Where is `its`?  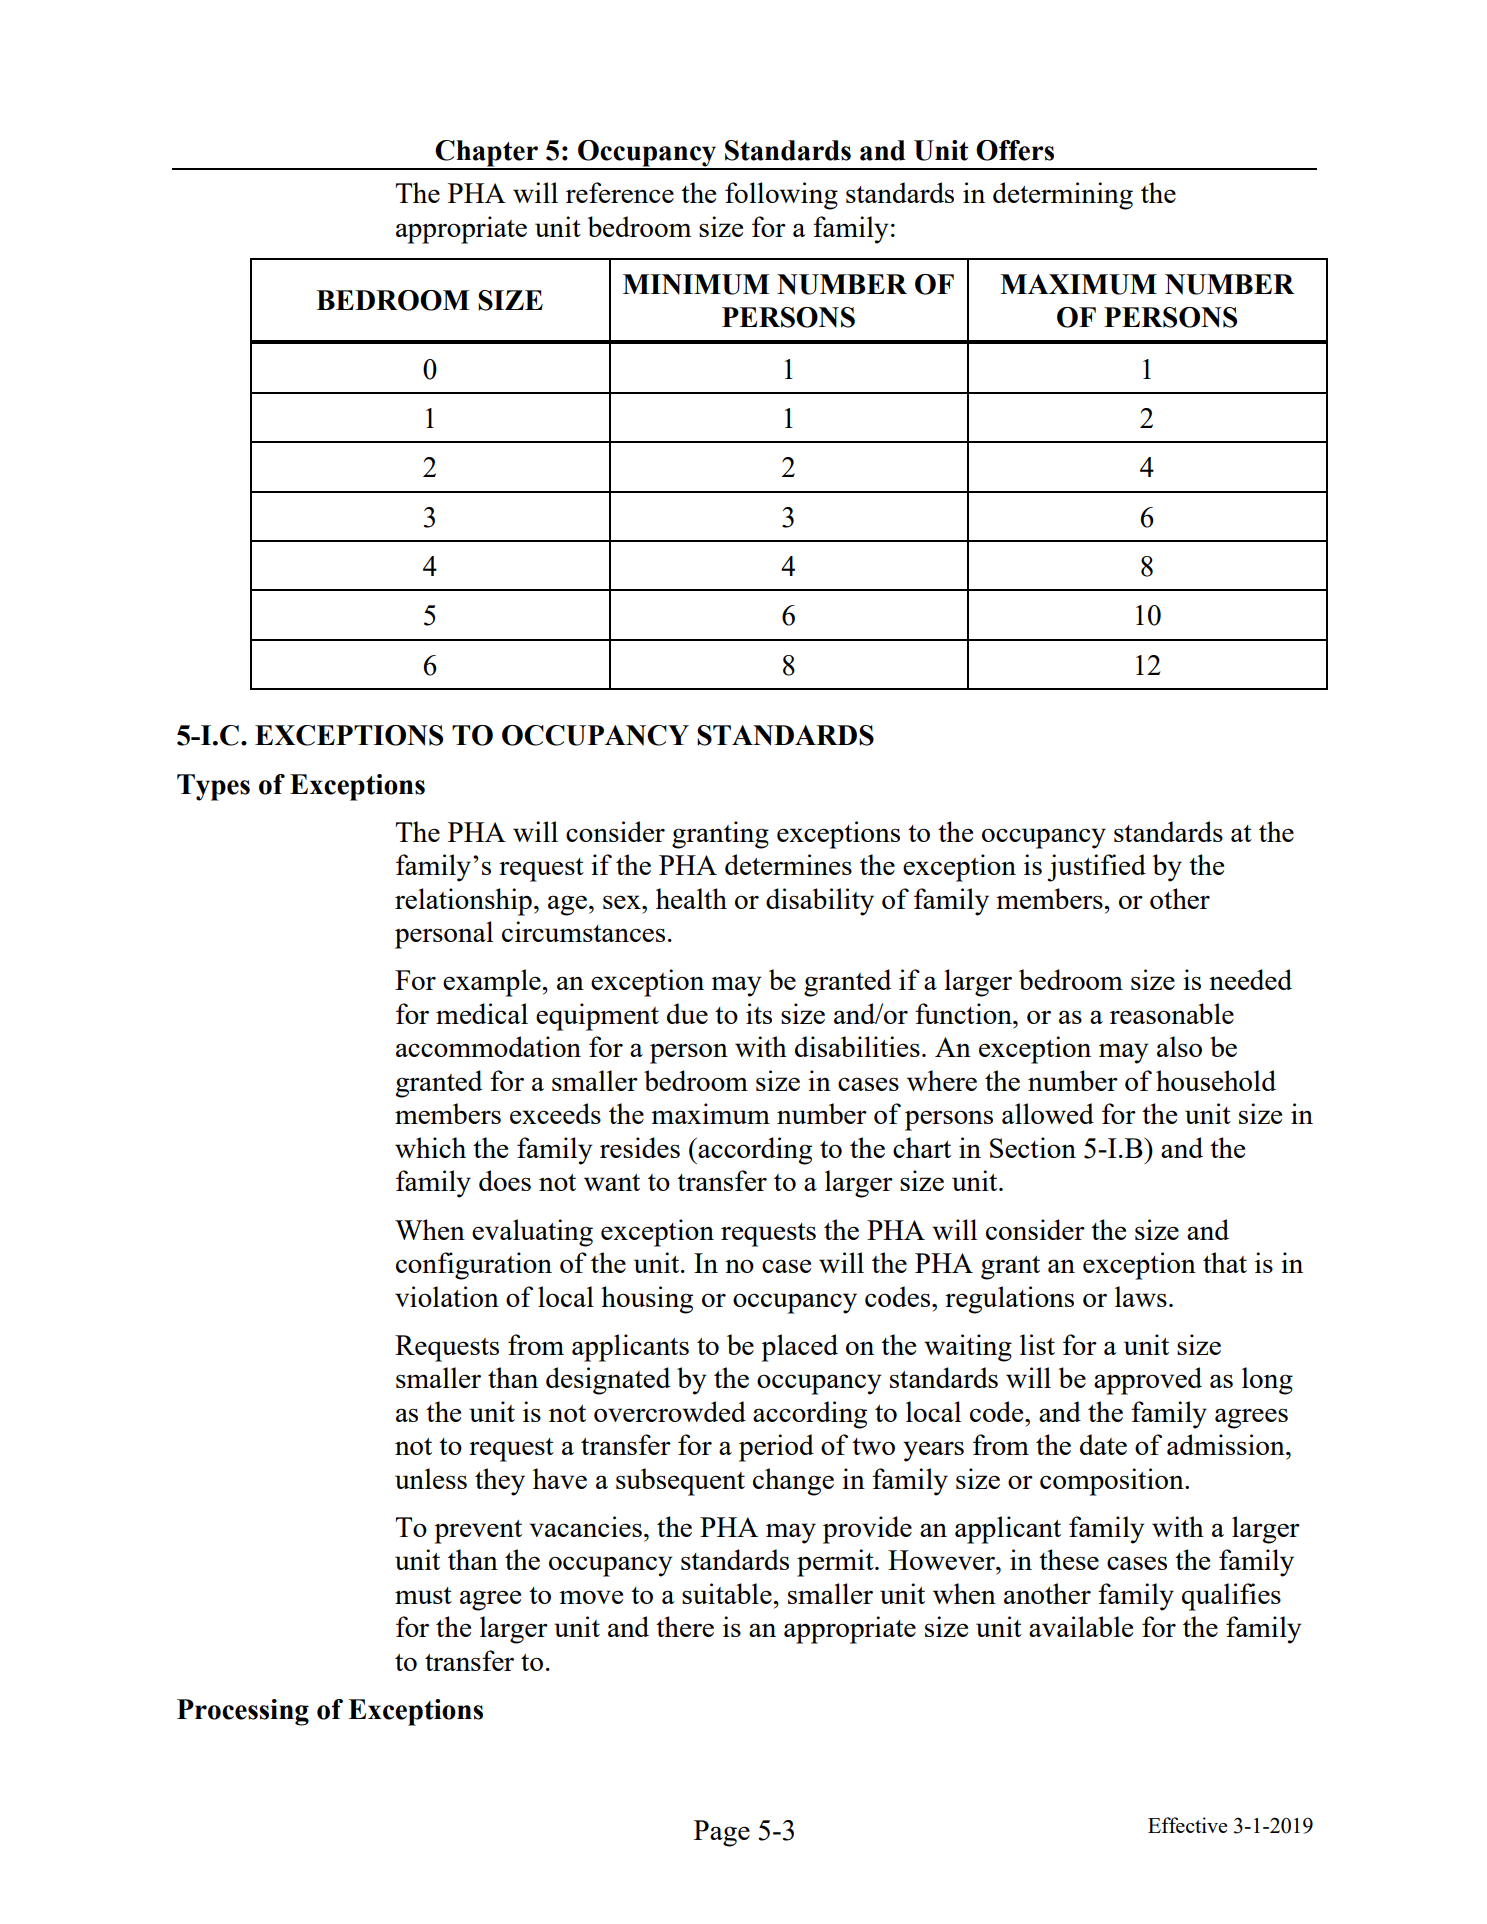 its is located at coordinates (759, 1013).
